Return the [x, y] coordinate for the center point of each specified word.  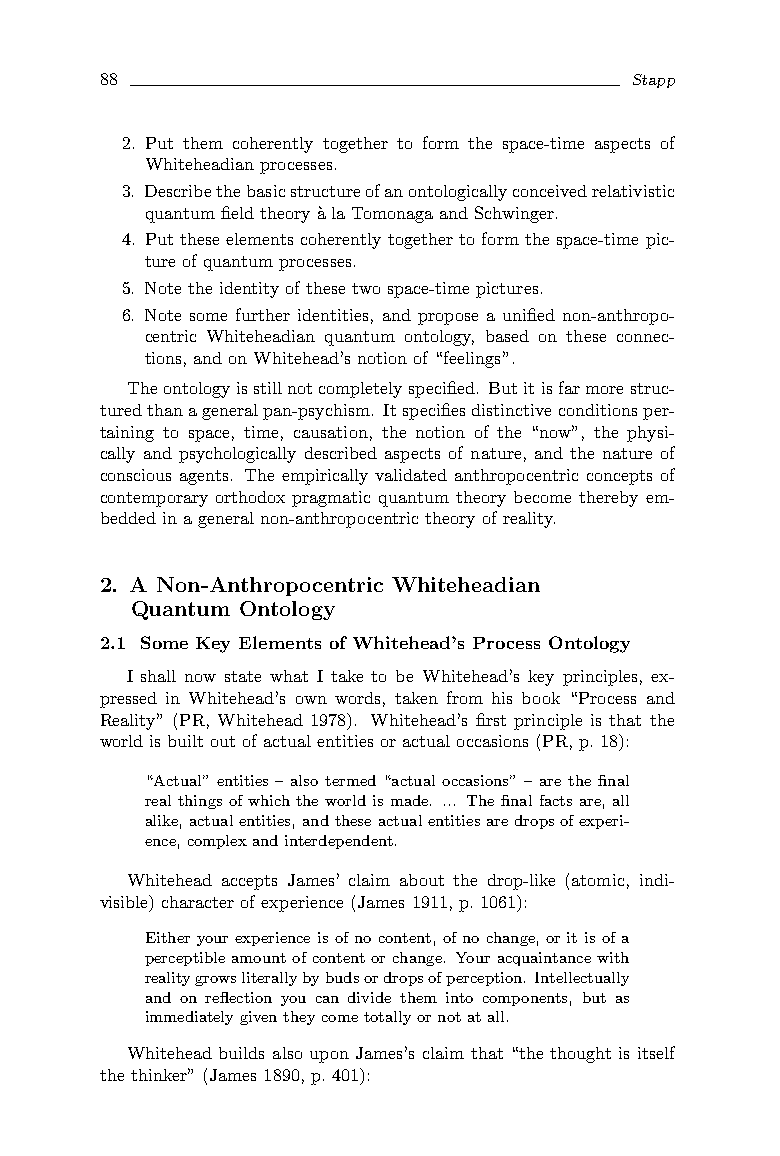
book [541, 698]
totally [387, 1018]
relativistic [633, 191]
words [357, 698]
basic [266, 191]
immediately [189, 1018]
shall [158, 676]
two [366, 288]
